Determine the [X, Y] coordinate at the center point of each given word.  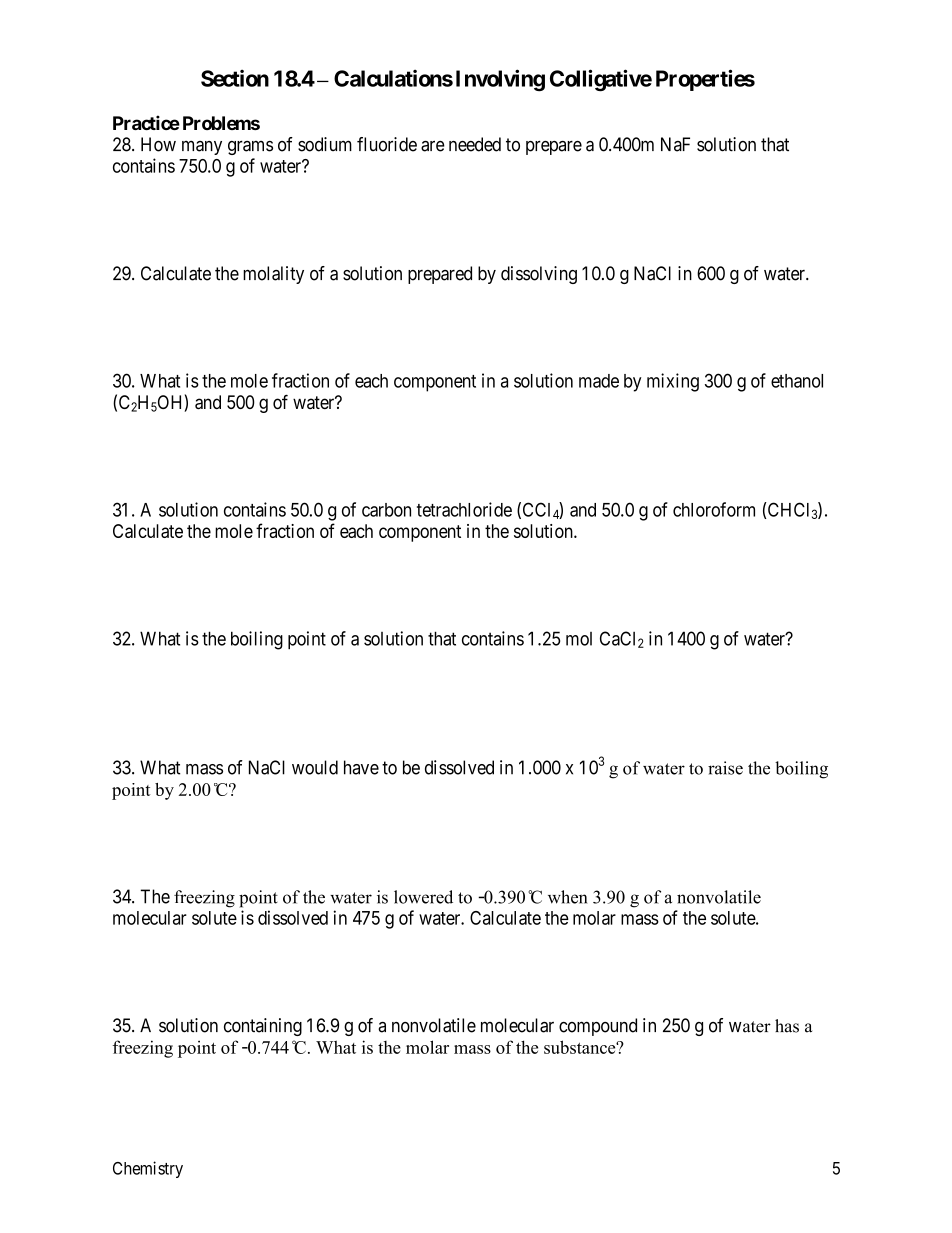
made [599, 381]
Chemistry [148, 1169]
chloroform [714, 509]
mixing [673, 382]
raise [725, 768]
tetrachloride [464, 509]
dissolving [539, 275]
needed [475, 144]
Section [235, 78]
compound [598, 1027]
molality [273, 275]
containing [263, 1027]
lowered [423, 897]
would [315, 767]
